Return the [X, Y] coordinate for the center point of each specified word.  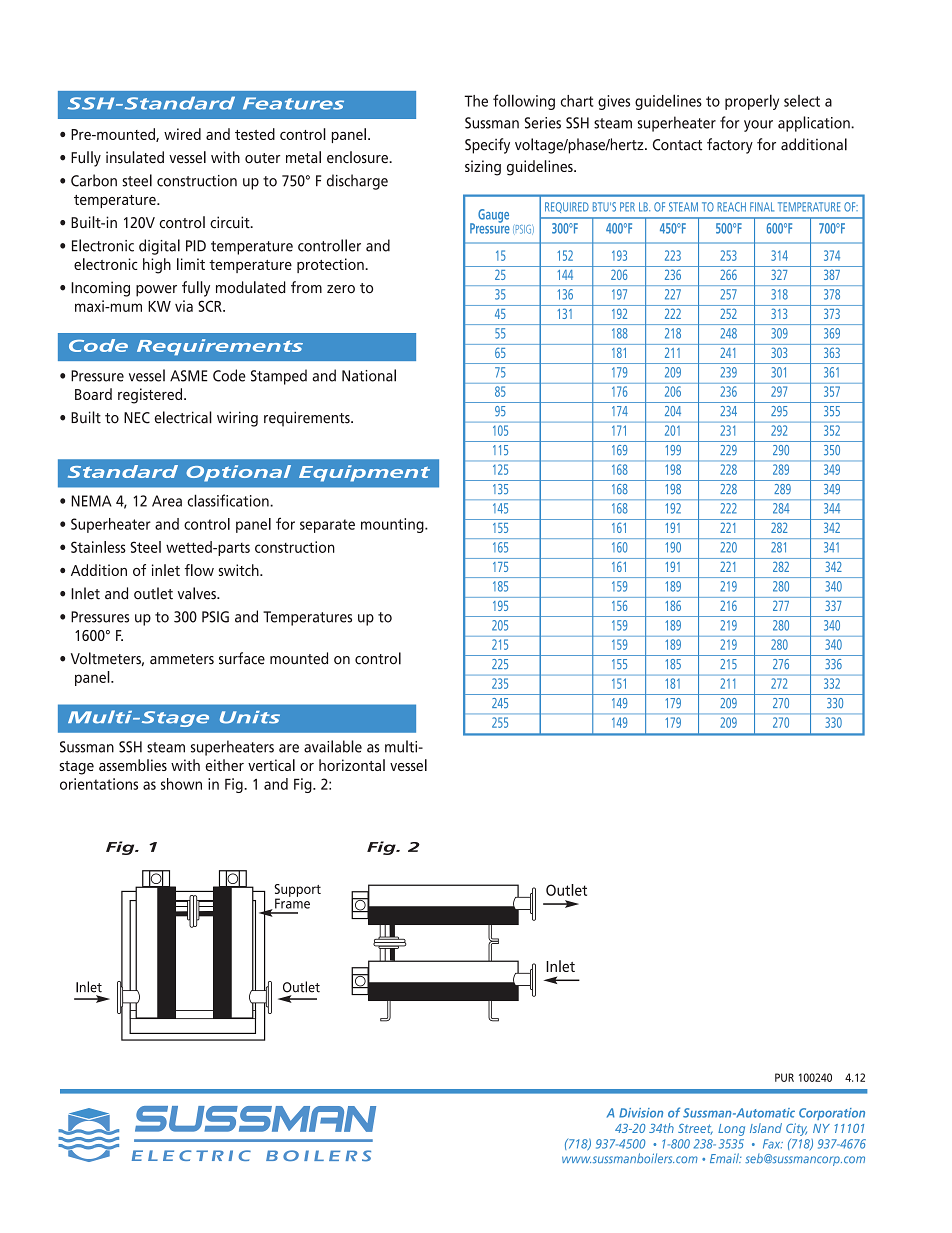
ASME [189, 376]
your [758, 126]
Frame [292, 902]
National [369, 375]
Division [641, 1113]
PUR [784, 1077]
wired [182, 134]
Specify [487, 146]
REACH [732, 207]
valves [198, 593]
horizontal [352, 765]
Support [297, 891]
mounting [393, 525]
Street [695, 1129]
